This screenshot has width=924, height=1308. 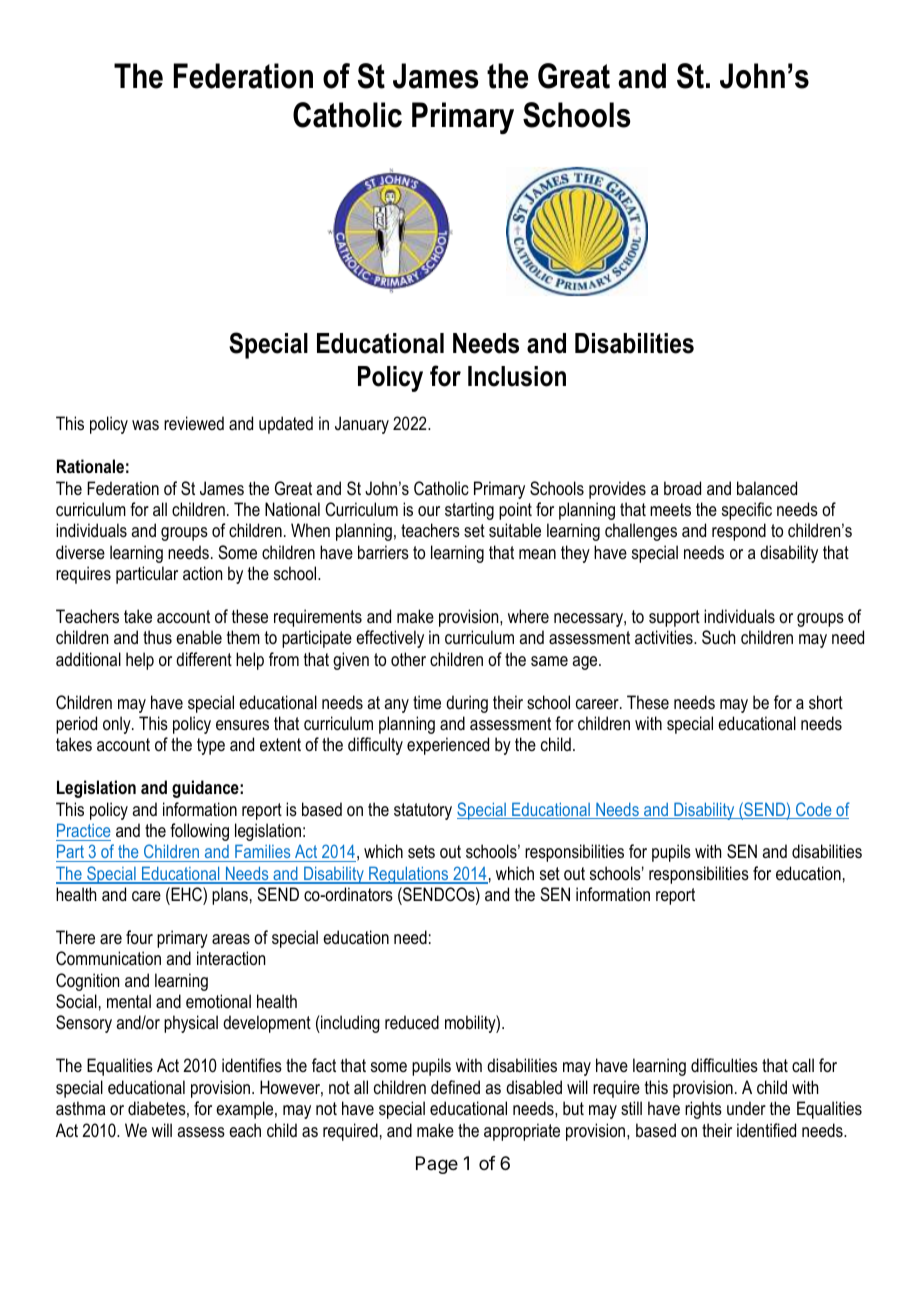 What do you see at coordinates (211, 746) in the screenshot?
I see `type` at bounding box center [211, 746].
